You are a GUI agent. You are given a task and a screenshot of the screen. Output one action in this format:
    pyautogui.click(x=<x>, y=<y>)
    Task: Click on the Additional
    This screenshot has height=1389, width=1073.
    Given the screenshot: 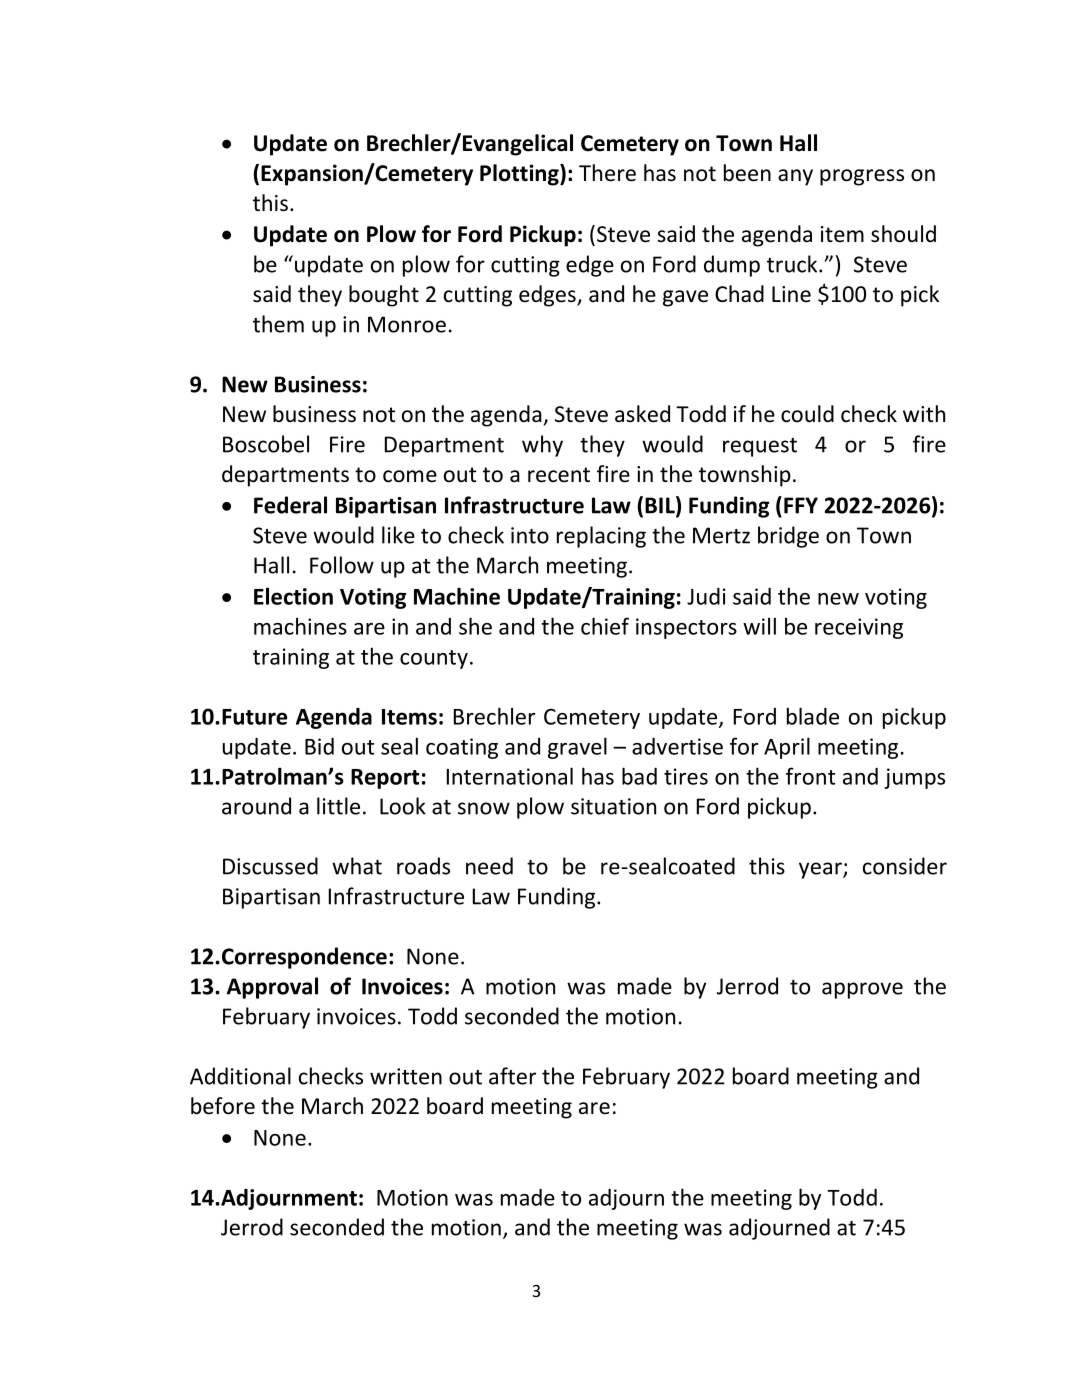 What is the action you would take?
    pyautogui.click(x=240, y=1076)
